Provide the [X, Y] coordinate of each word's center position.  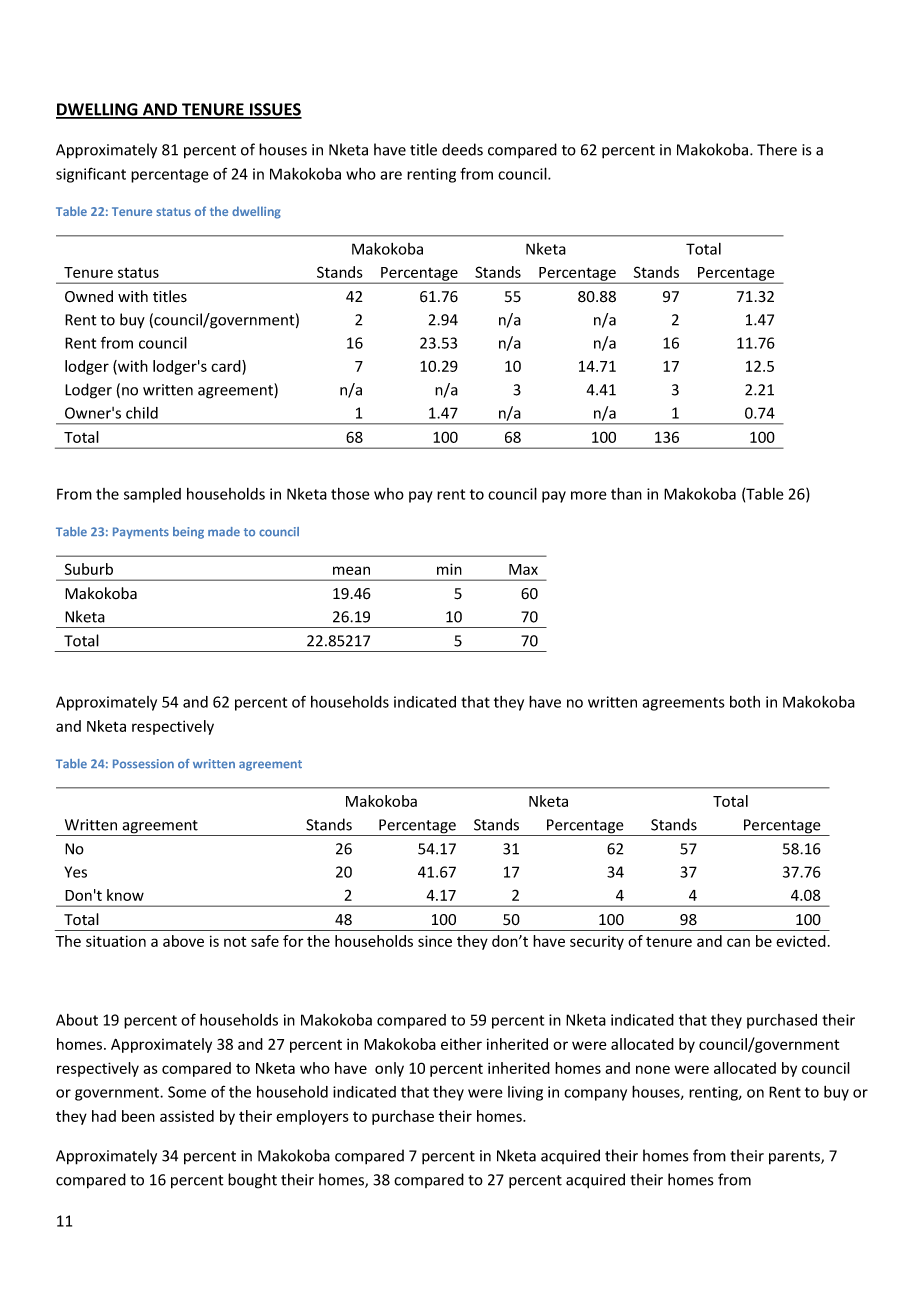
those [350, 494]
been [138, 1116]
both [745, 702]
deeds [462, 149]
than [626, 493]
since [435, 941]
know [125, 895]
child [142, 413]
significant [91, 175]
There [777, 149]
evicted [801, 941]
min [449, 569]
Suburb [89, 569]
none [653, 1069]
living [525, 1093]
